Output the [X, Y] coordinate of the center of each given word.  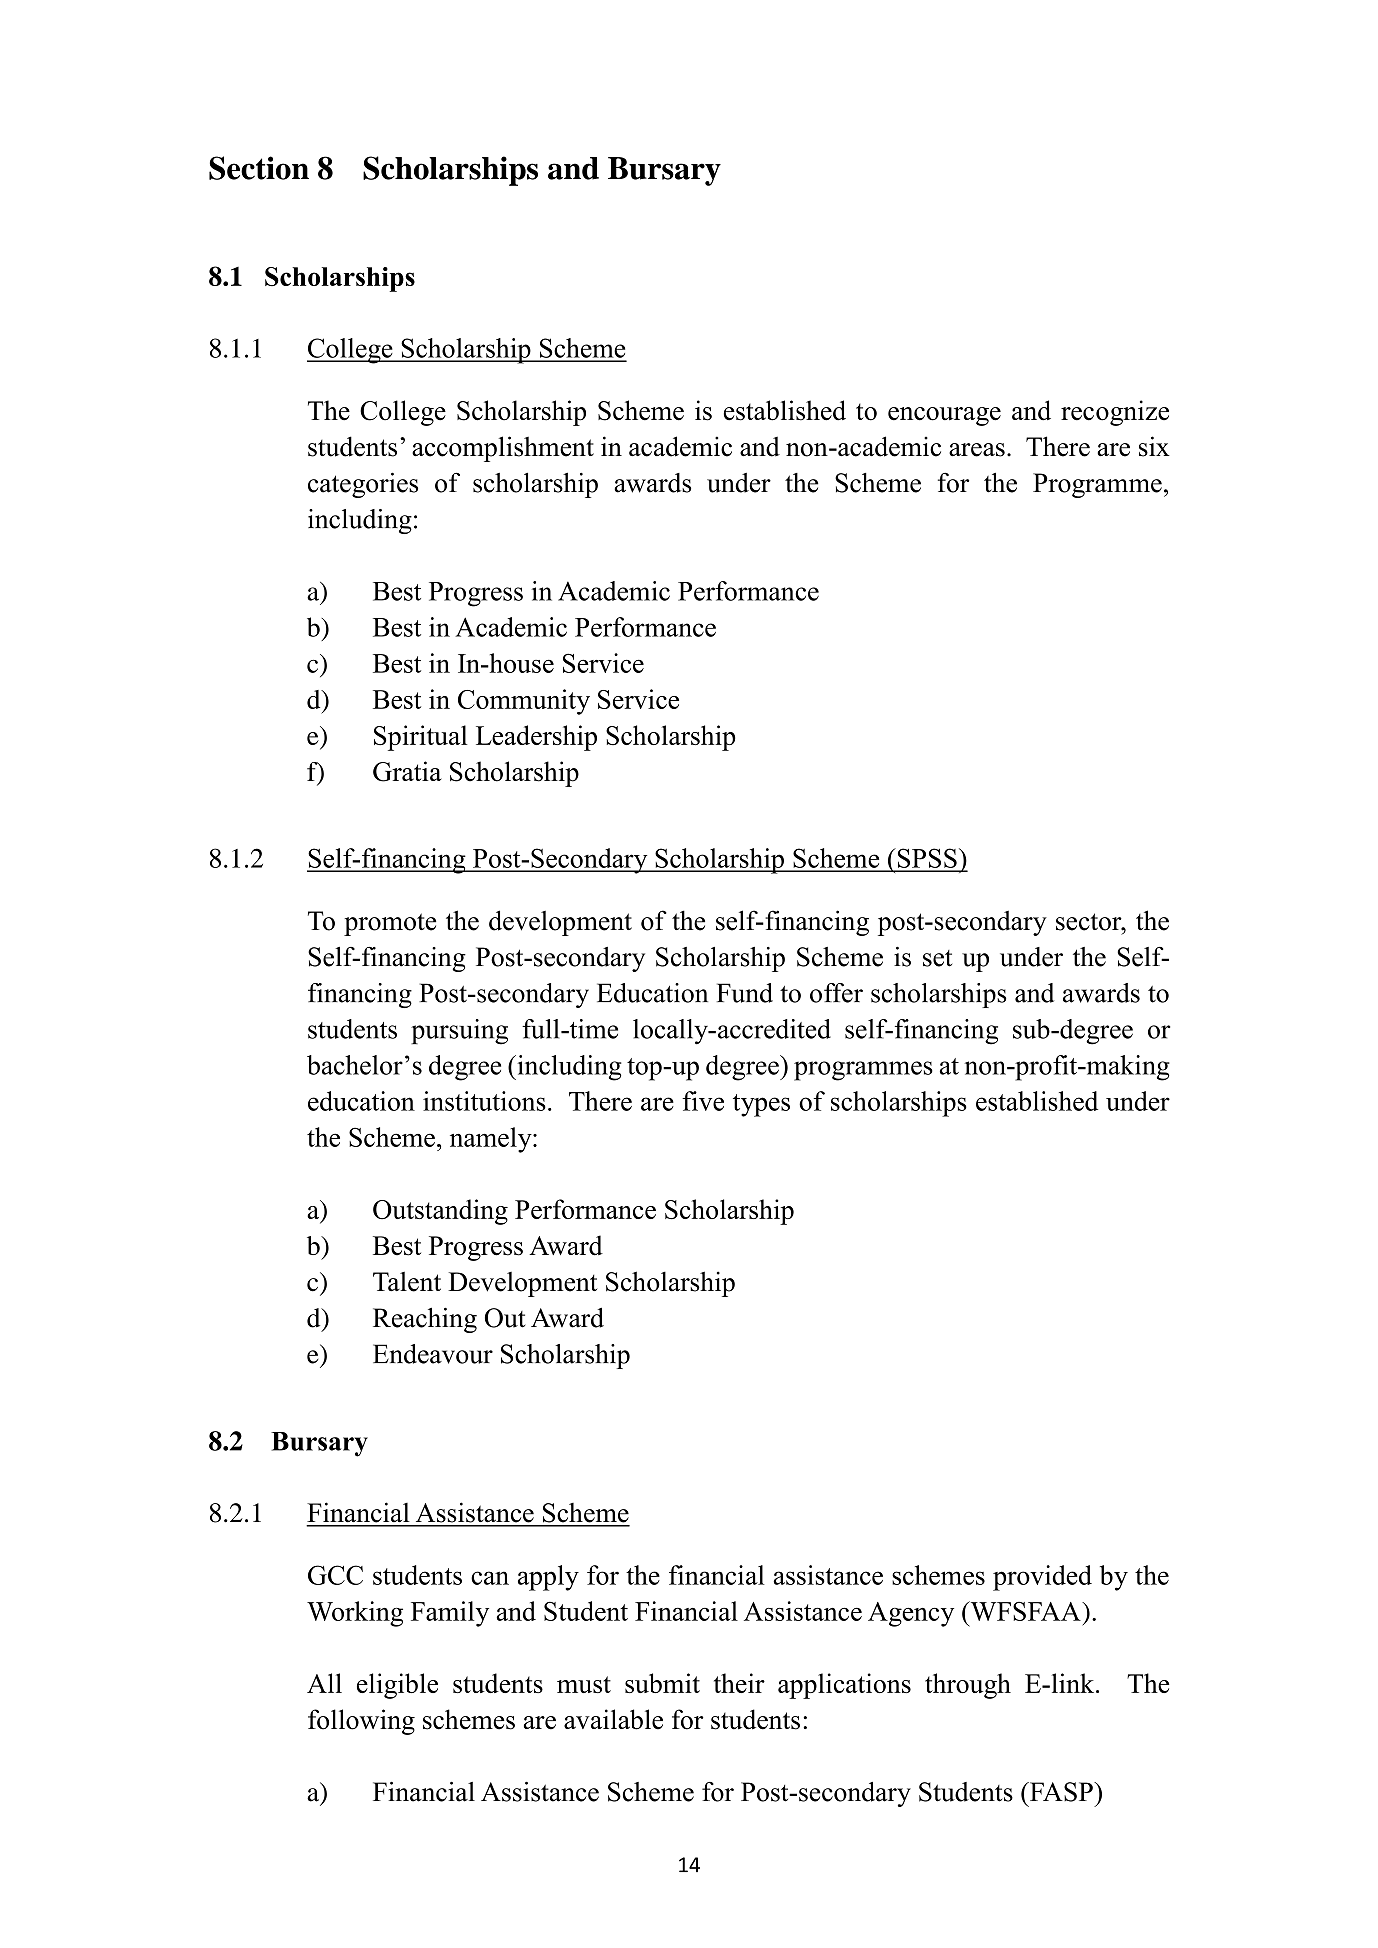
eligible [397, 1686]
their [739, 1683]
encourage [944, 416]
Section [259, 168]
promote [390, 924]
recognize [1115, 413]
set [937, 958]
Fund [745, 993]
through [968, 1686]
